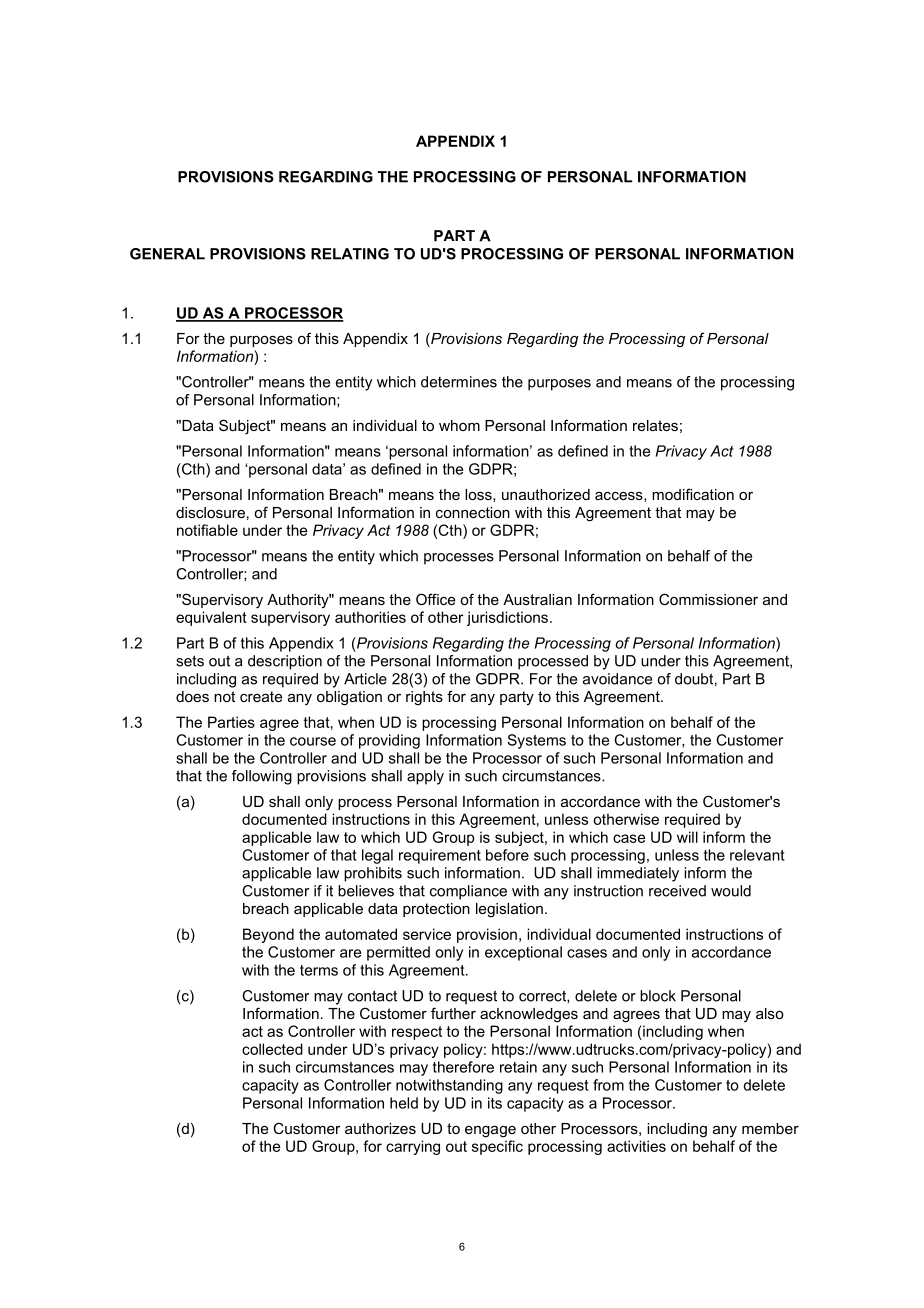  What do you see at coordinates (272, 1049) in the screenshot?
I see `collected` at bounding box center [272, 1049].
